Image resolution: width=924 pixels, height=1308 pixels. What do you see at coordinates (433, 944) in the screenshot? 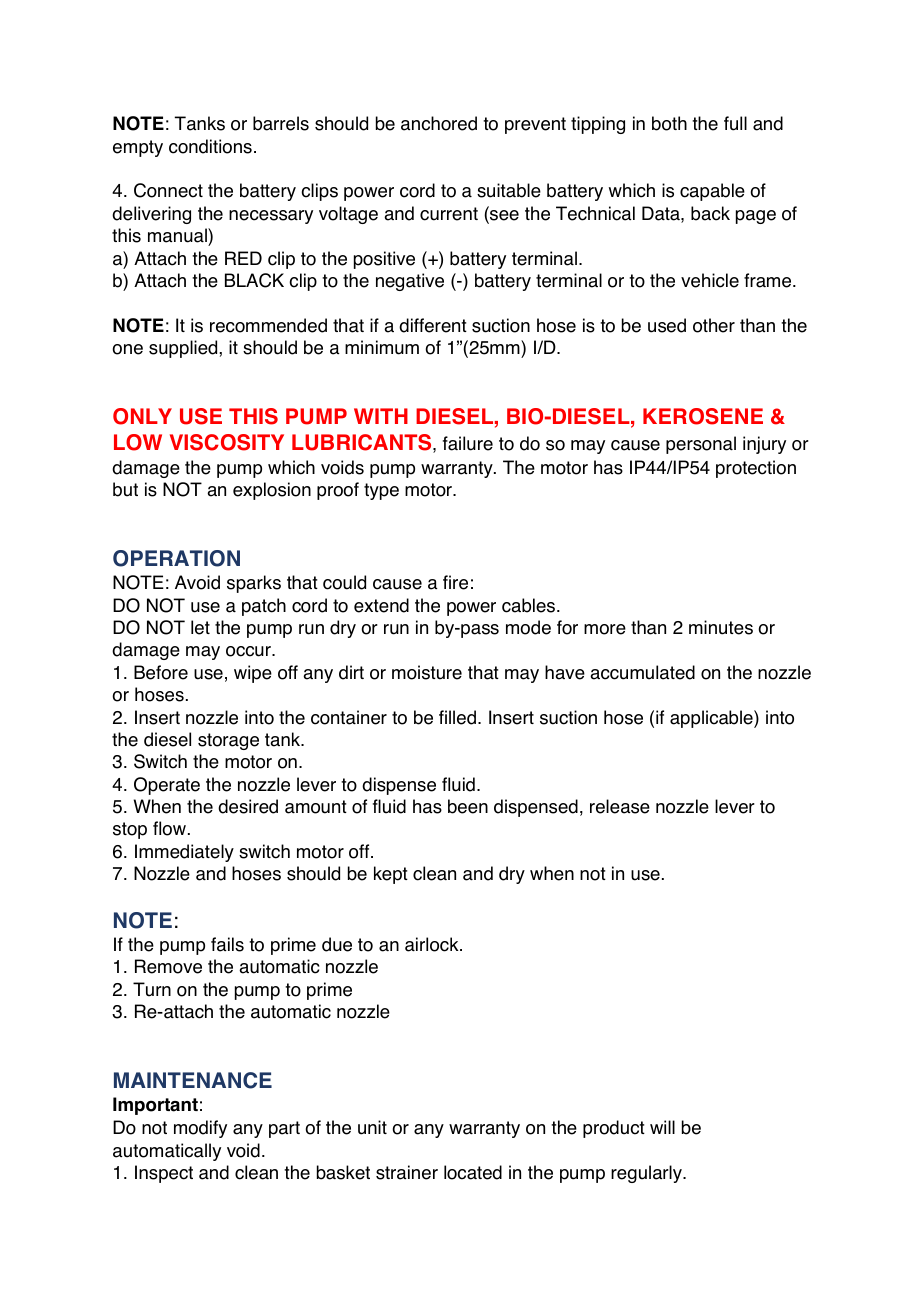
I see `airlock` at bounding box center [433, 944].
